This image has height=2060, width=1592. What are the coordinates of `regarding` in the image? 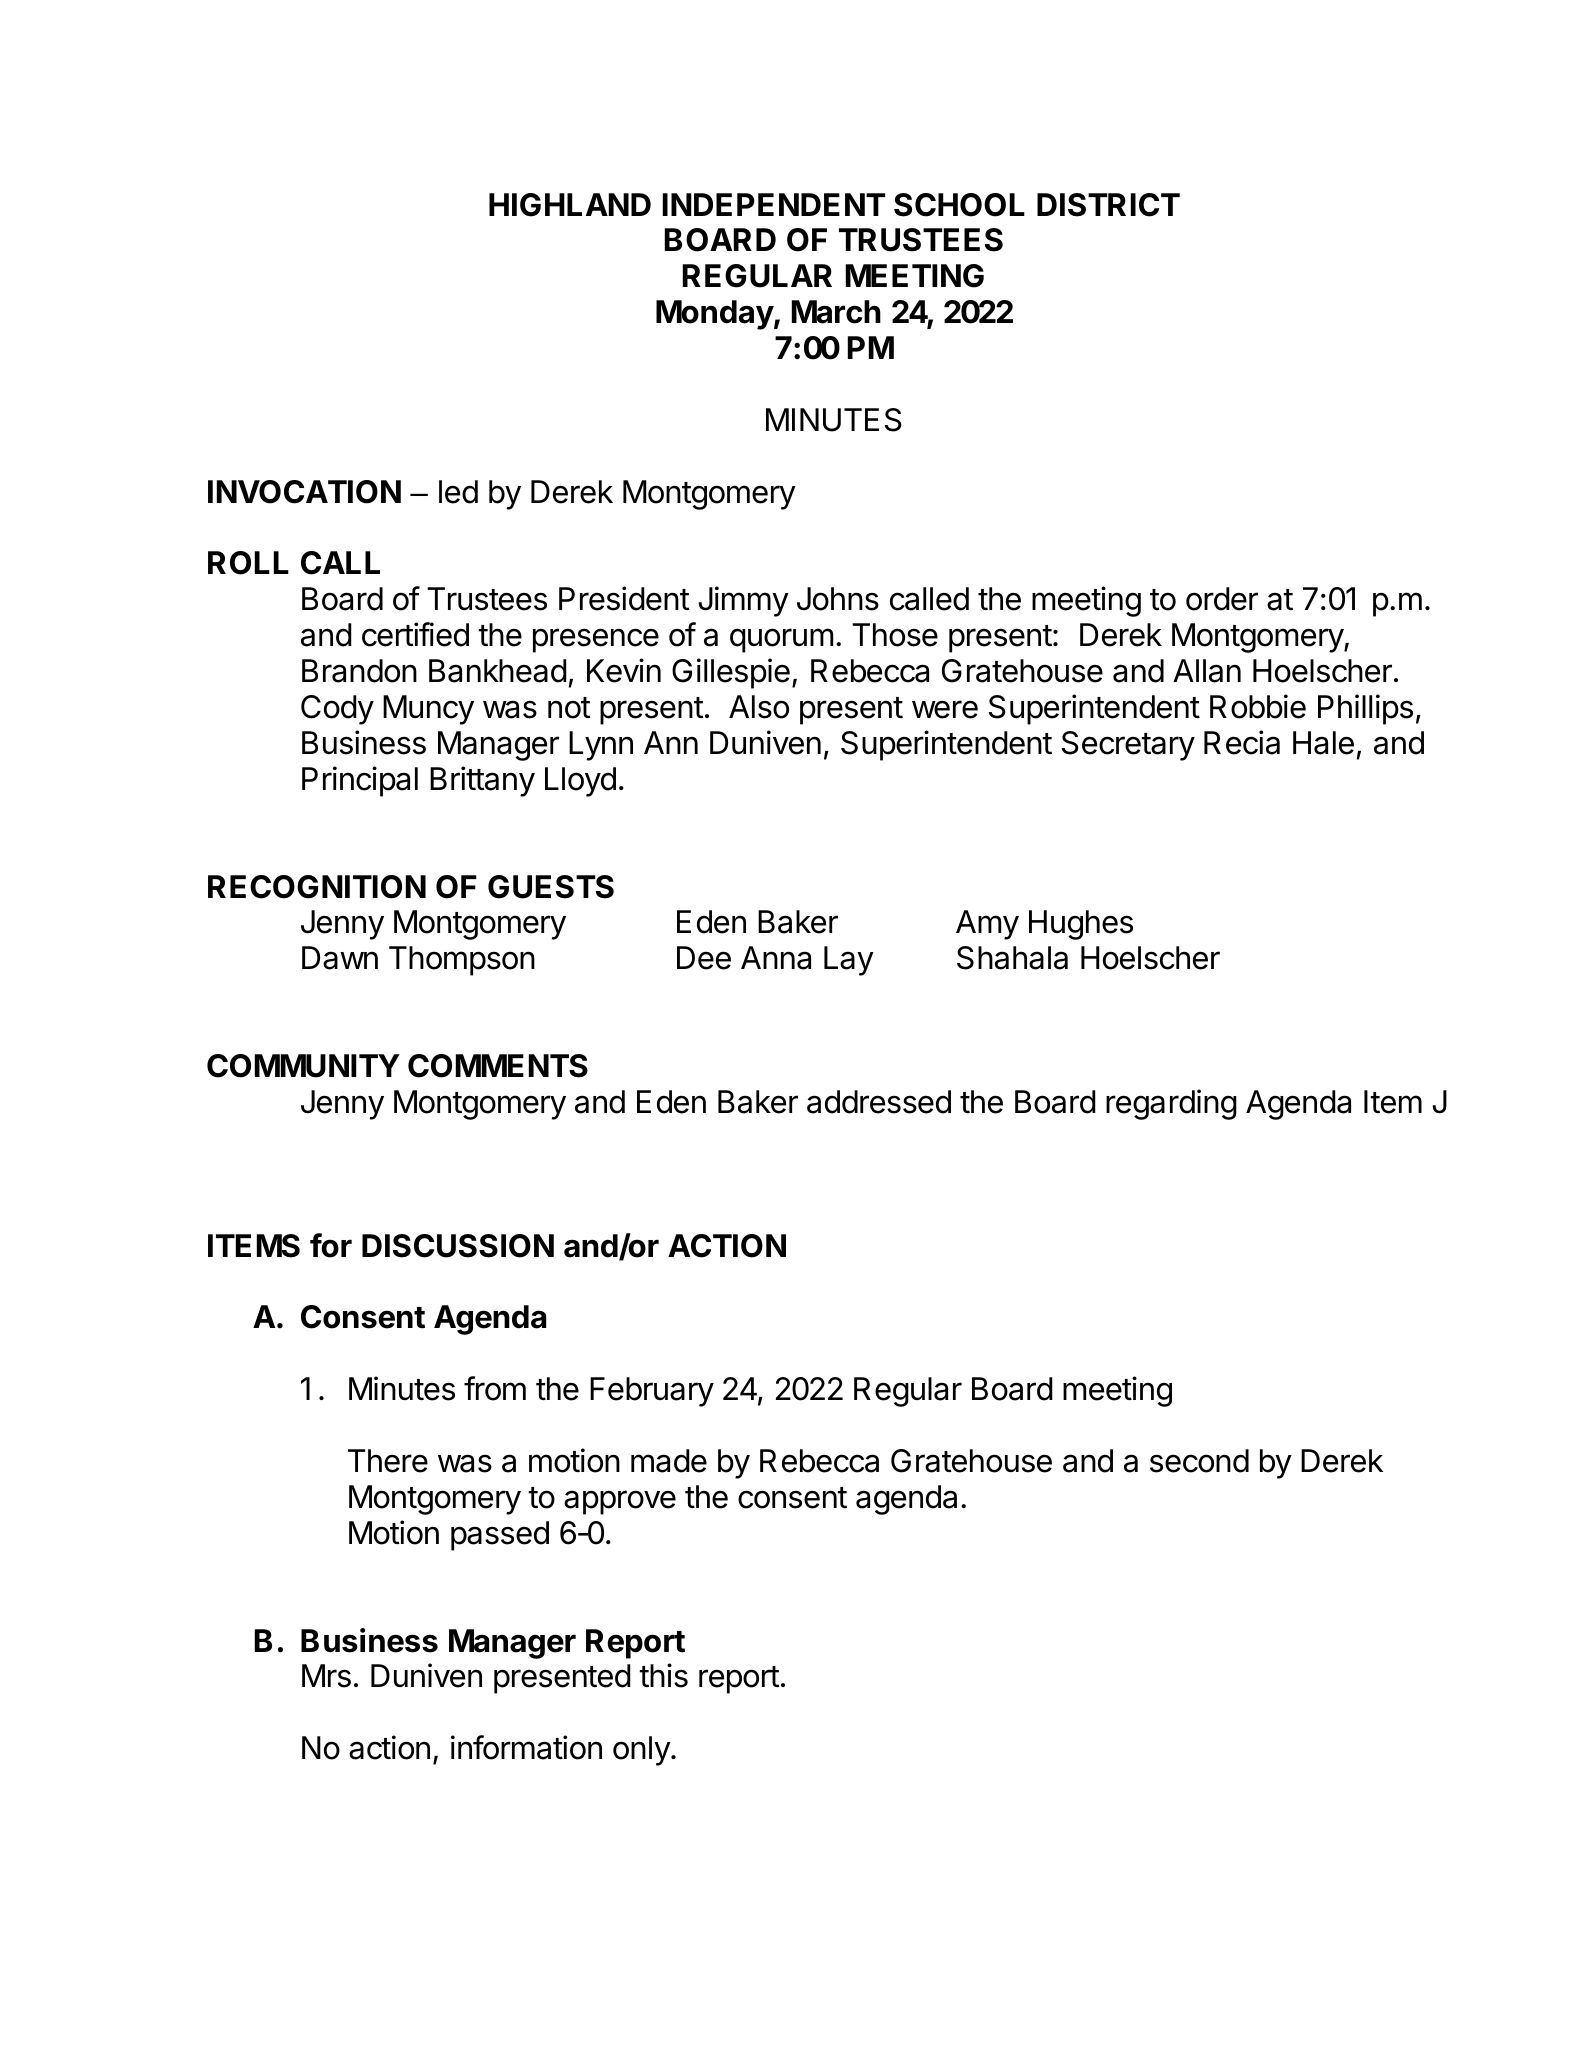 It's located at (1171, 1104).
